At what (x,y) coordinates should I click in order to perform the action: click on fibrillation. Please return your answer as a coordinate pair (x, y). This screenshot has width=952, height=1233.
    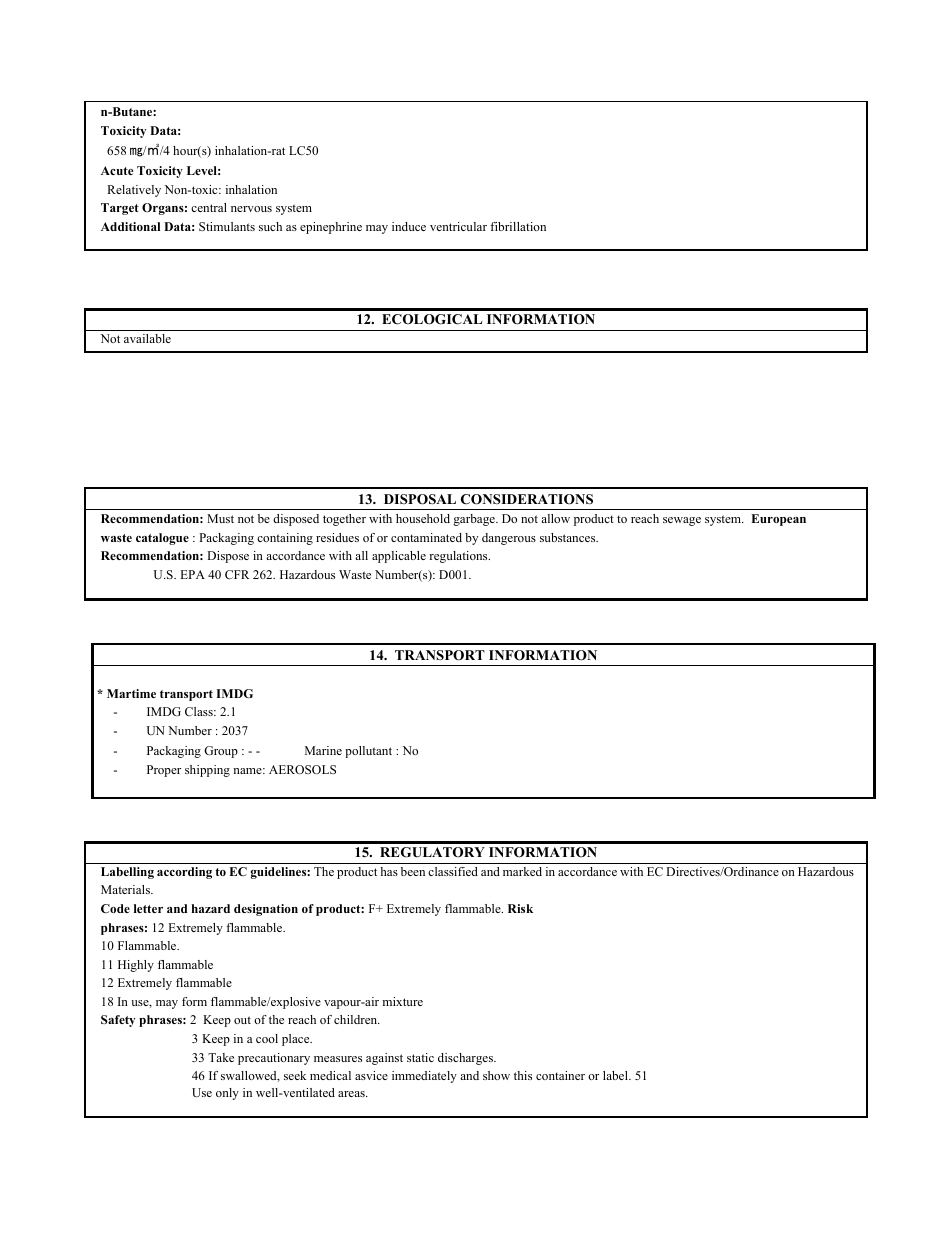
    Looking at the image, I should click on (518, 226).
